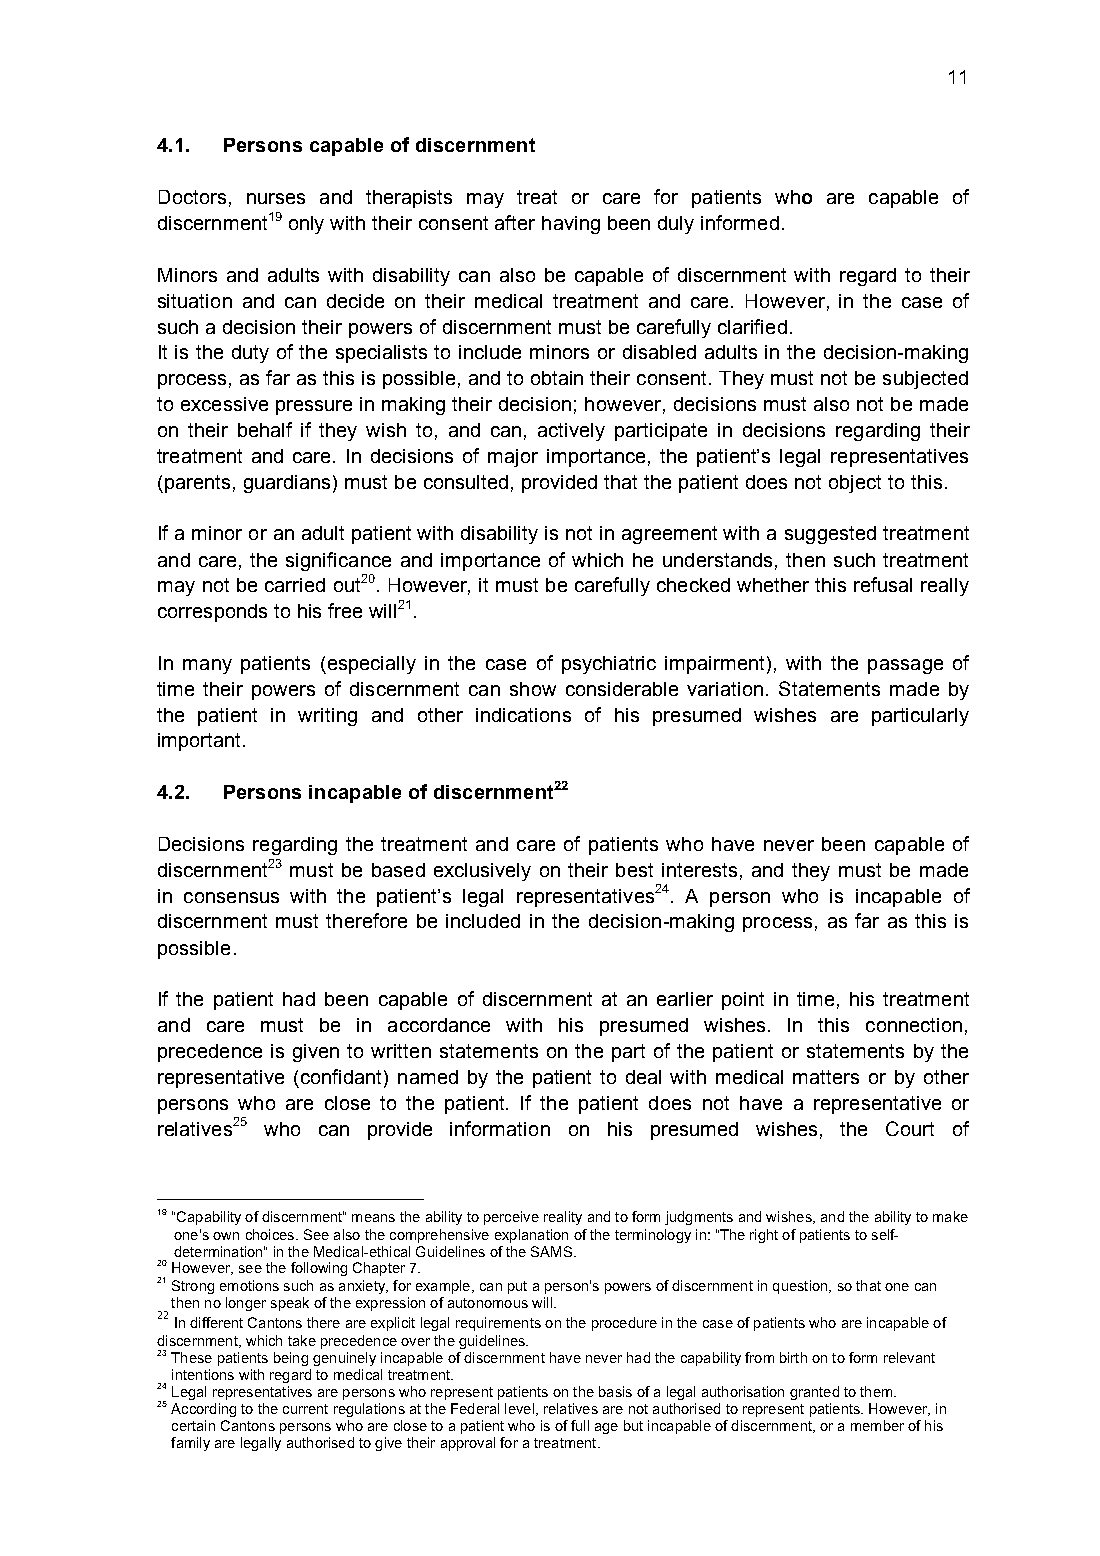 The width and height of the document is (1100, 1556). I want to click on clarified, so click(752, 326).
